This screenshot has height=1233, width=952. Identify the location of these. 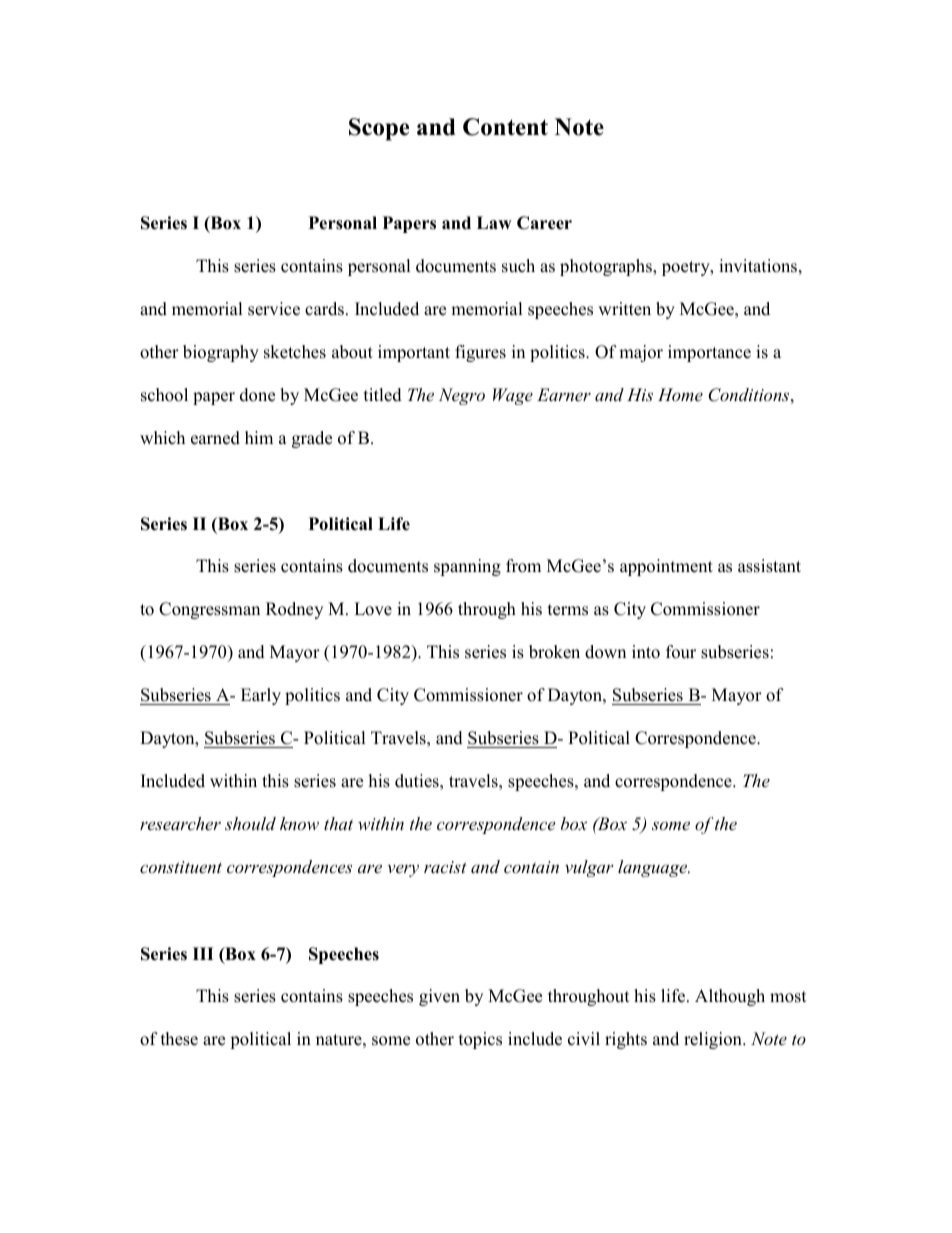
(179, 1039).
